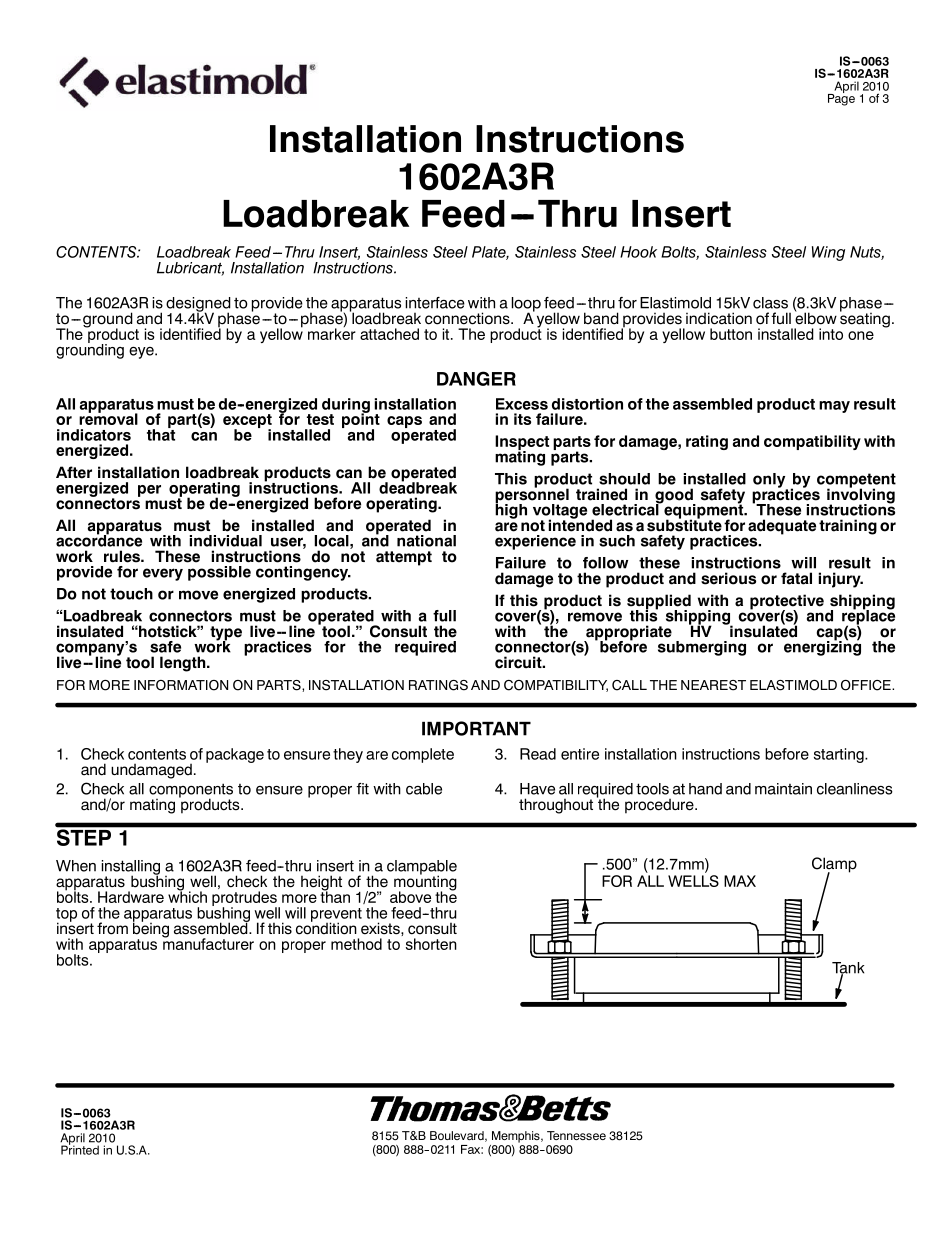 The height and width of the screenshot is (1233, 952). I want to click on Printed, so click(80, 1149).
